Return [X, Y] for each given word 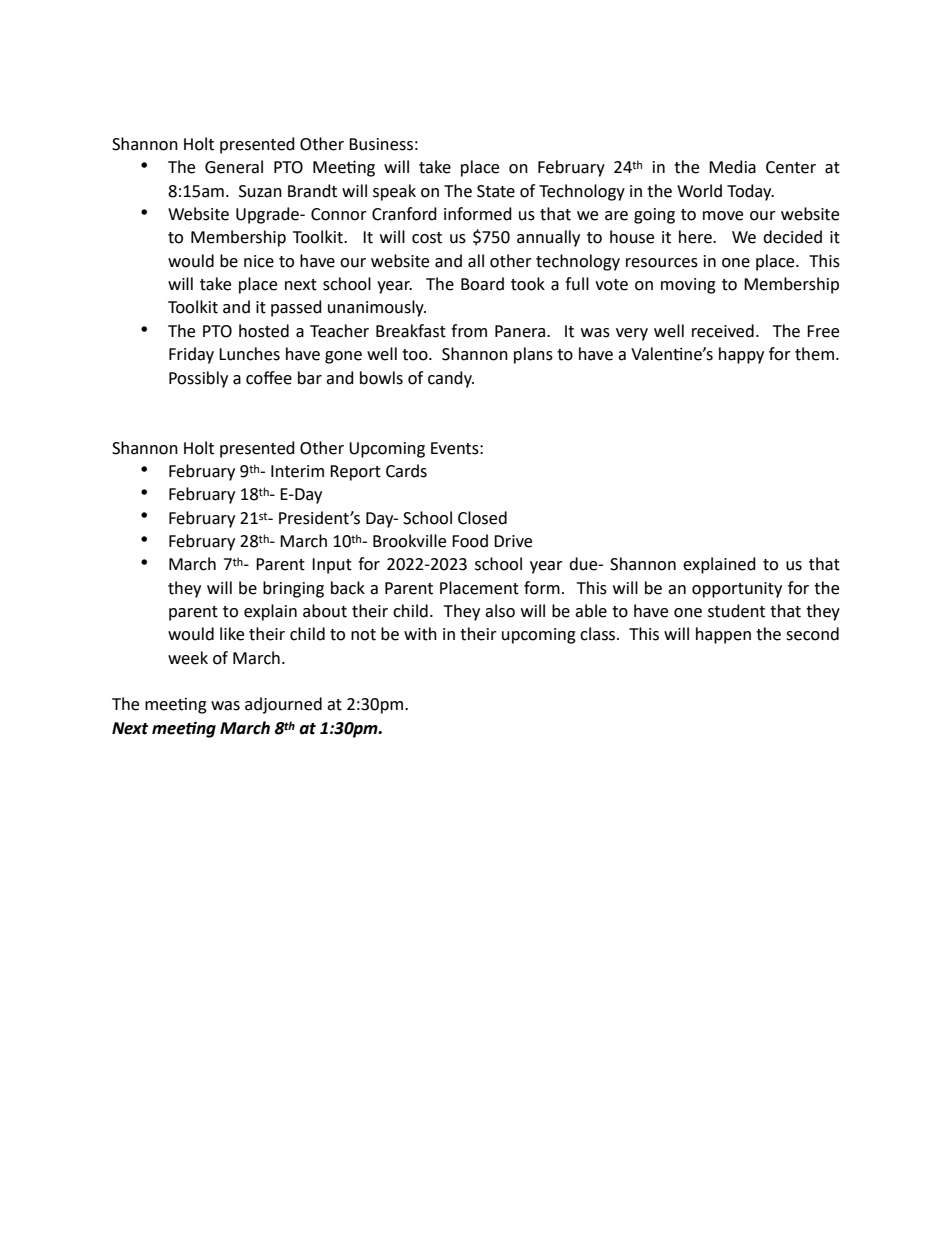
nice [259, 261]
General [234, 167]
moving [688, 286]
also [500, 611]
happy [741, 355]
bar [310, 378]
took [528, 284]
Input [332, 566]
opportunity [737, 590]
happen [723, 635]
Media [732, 167]
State [496, 191]
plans [533, 355]
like [232, 634]
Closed [482, 518]
